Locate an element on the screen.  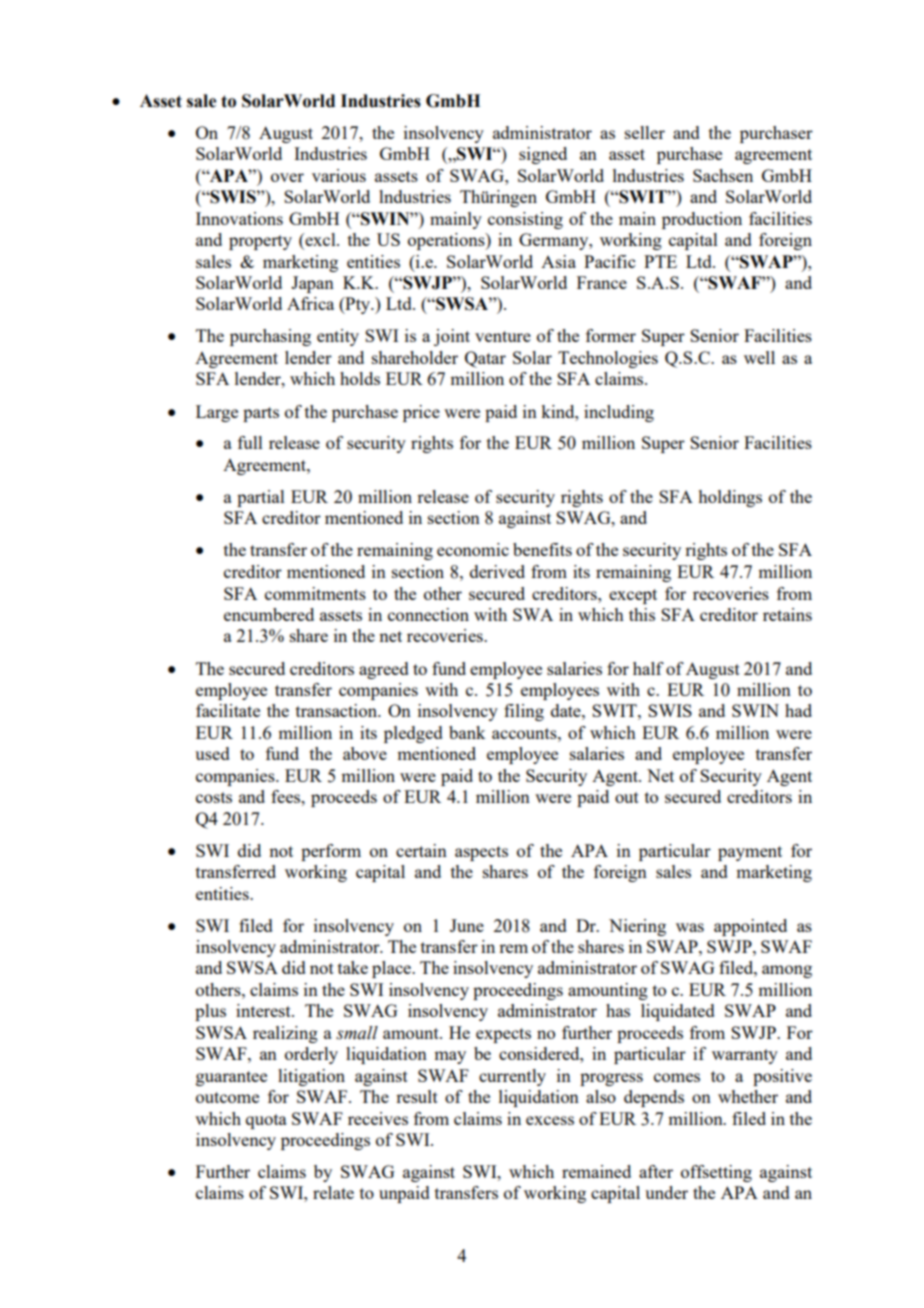
June is located at coordinates (467, 925).
